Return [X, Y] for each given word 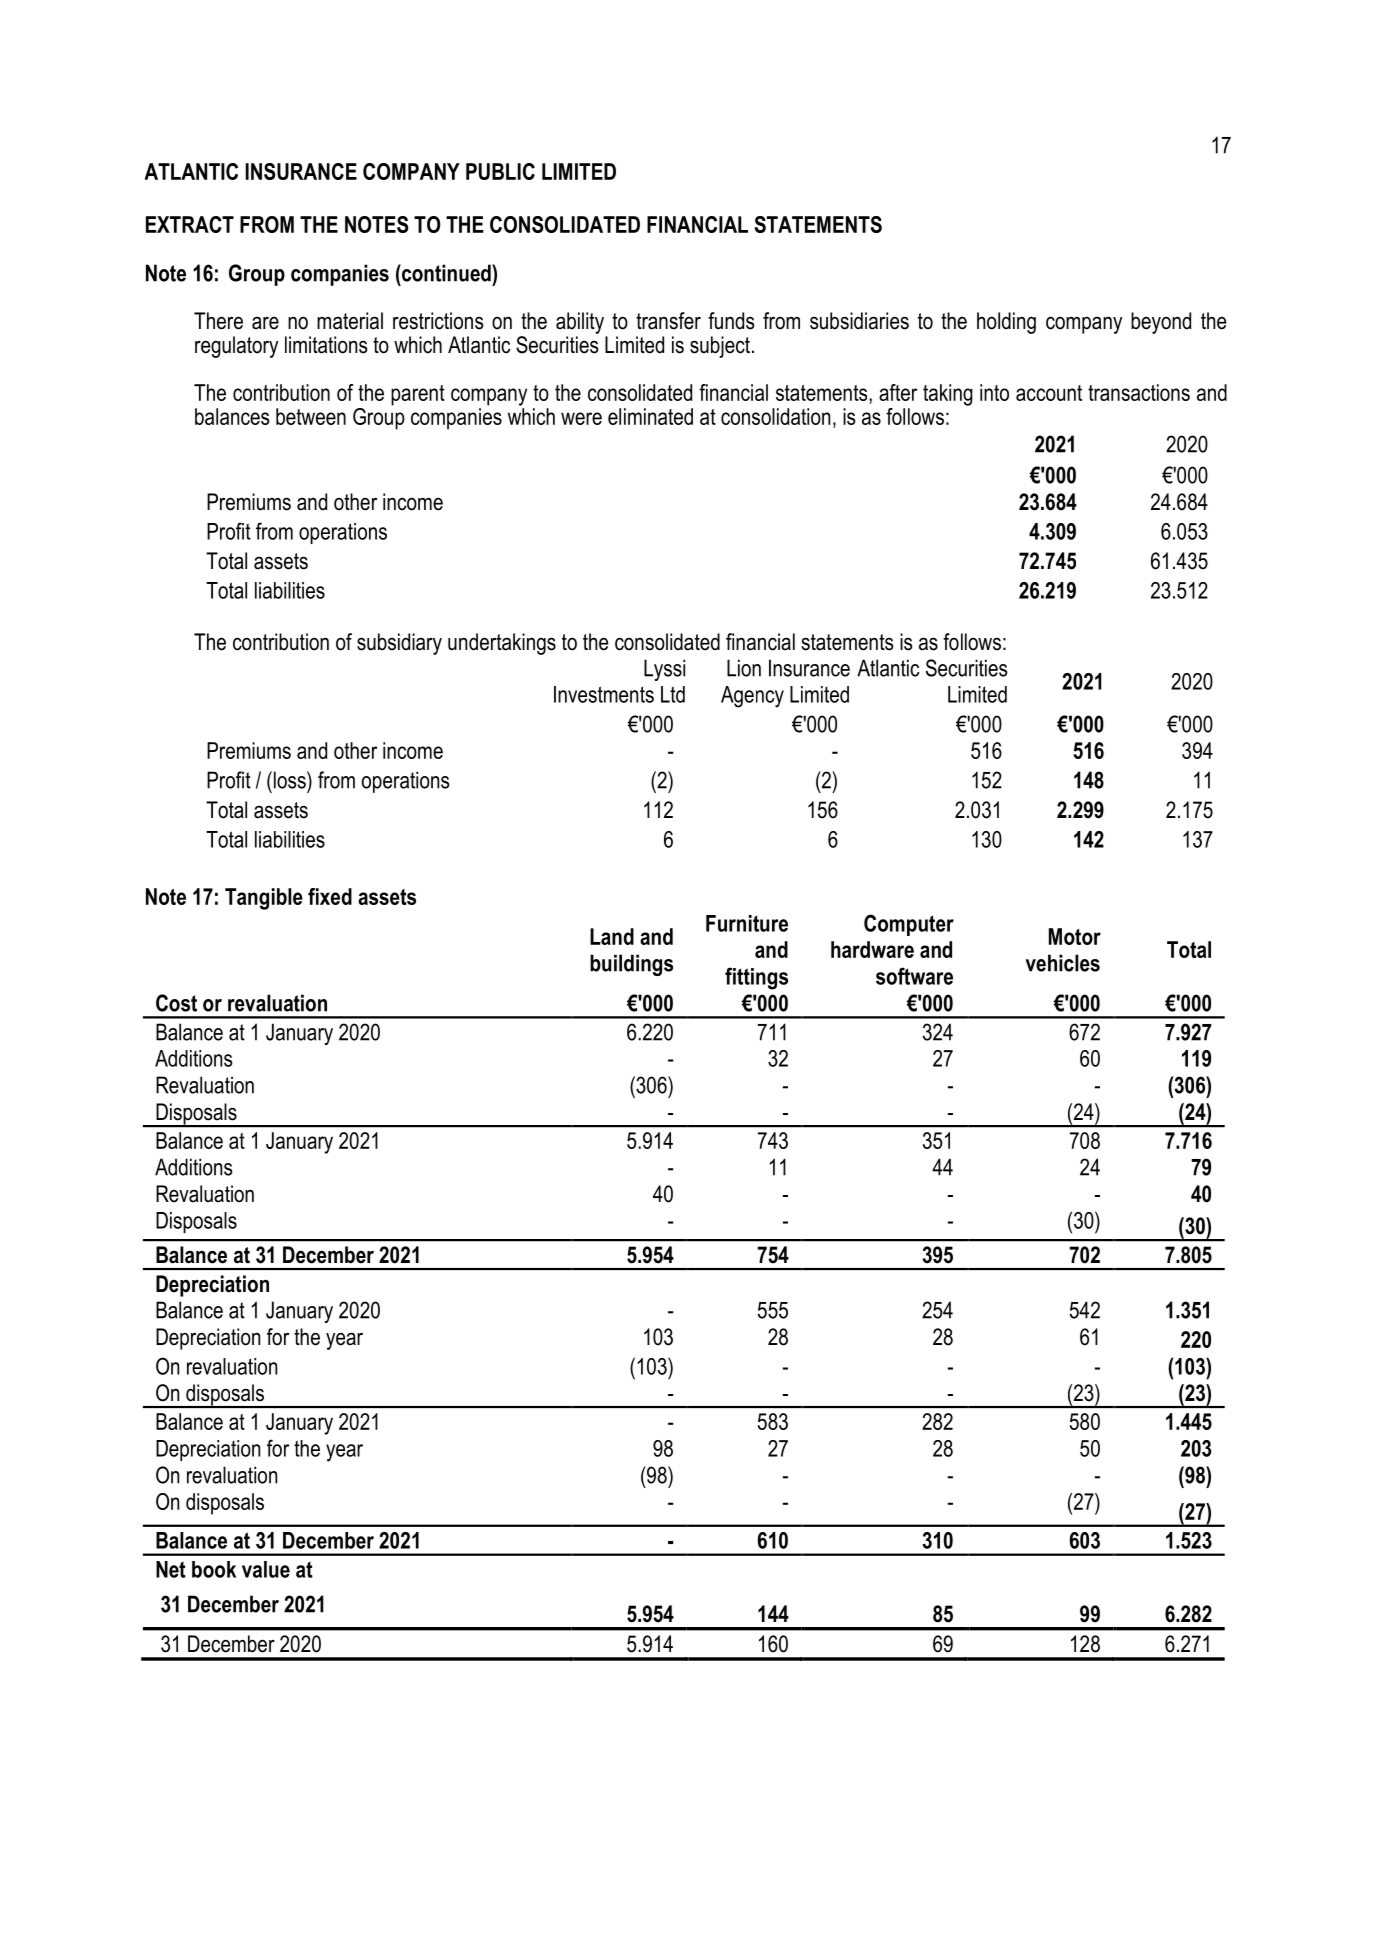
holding [1006, 323]
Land [612, 936]
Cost [176, 1003]
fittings [756, 978]
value [266, 1569]
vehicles [1063, 963]
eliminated [650, 416]
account [1049, 393]
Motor [1075, 936]
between [311, 416]
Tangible [264, 899]
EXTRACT [190, 224]
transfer [668, 321]
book [214, 1569]
